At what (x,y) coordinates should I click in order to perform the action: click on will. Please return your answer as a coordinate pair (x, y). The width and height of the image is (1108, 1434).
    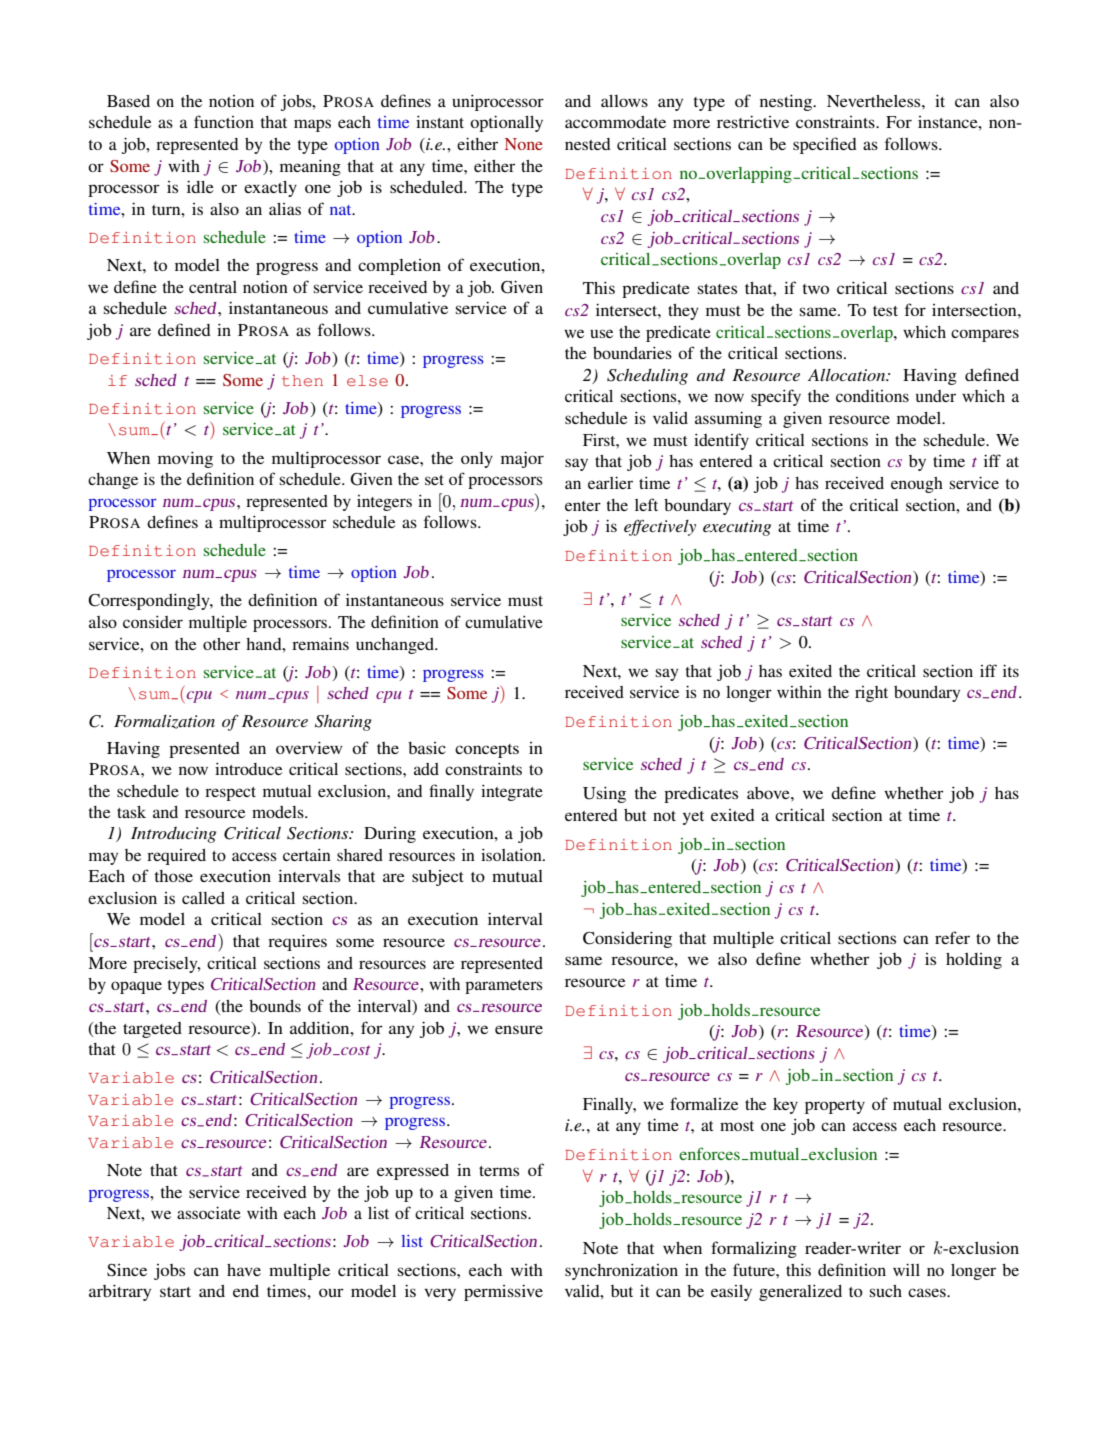
    Looking at the image, I should click on (906, 1269).
